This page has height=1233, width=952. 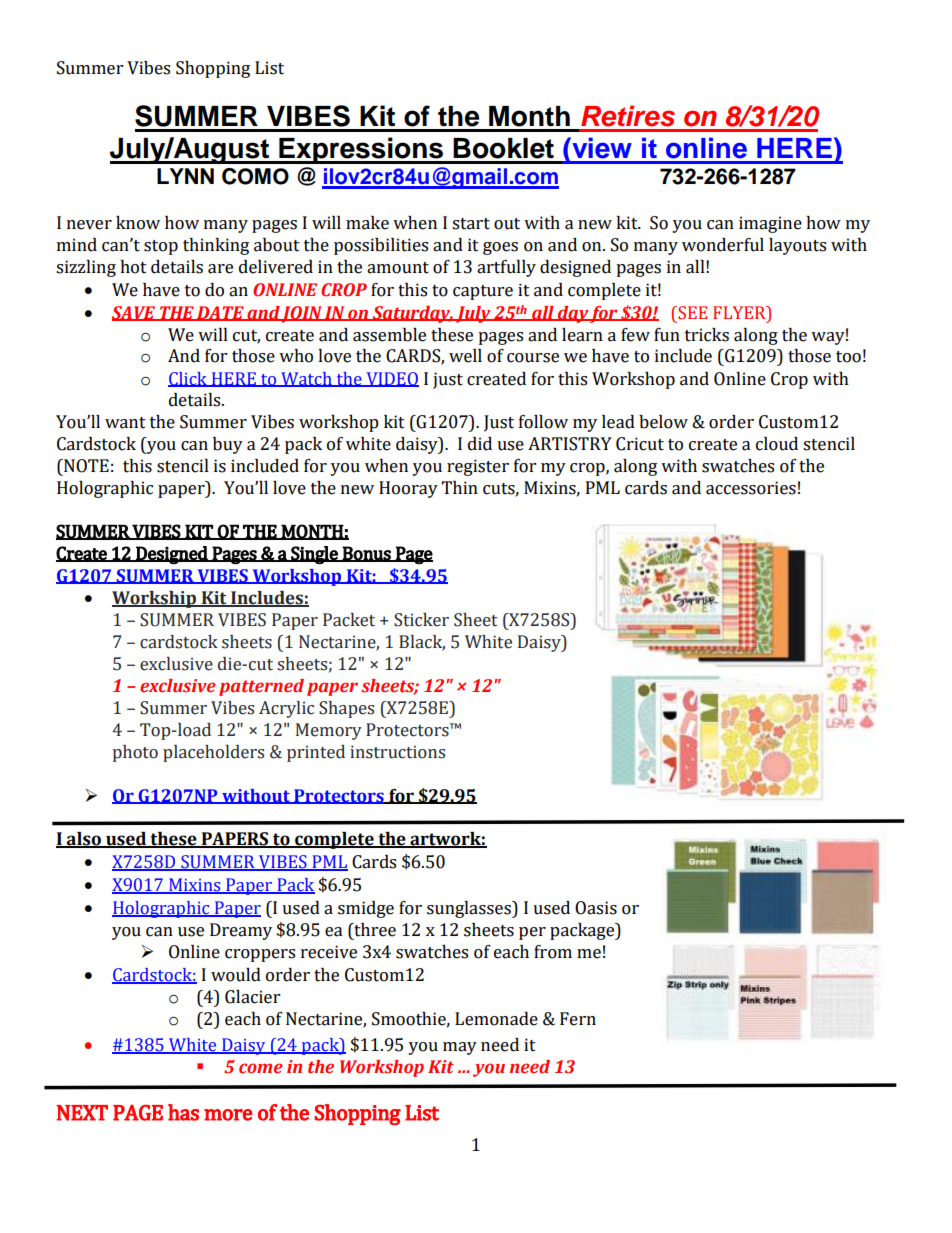 What do you see at coordinates (185, 176) in the page?
I see `LYNN` at bounding box center [185, 176].
